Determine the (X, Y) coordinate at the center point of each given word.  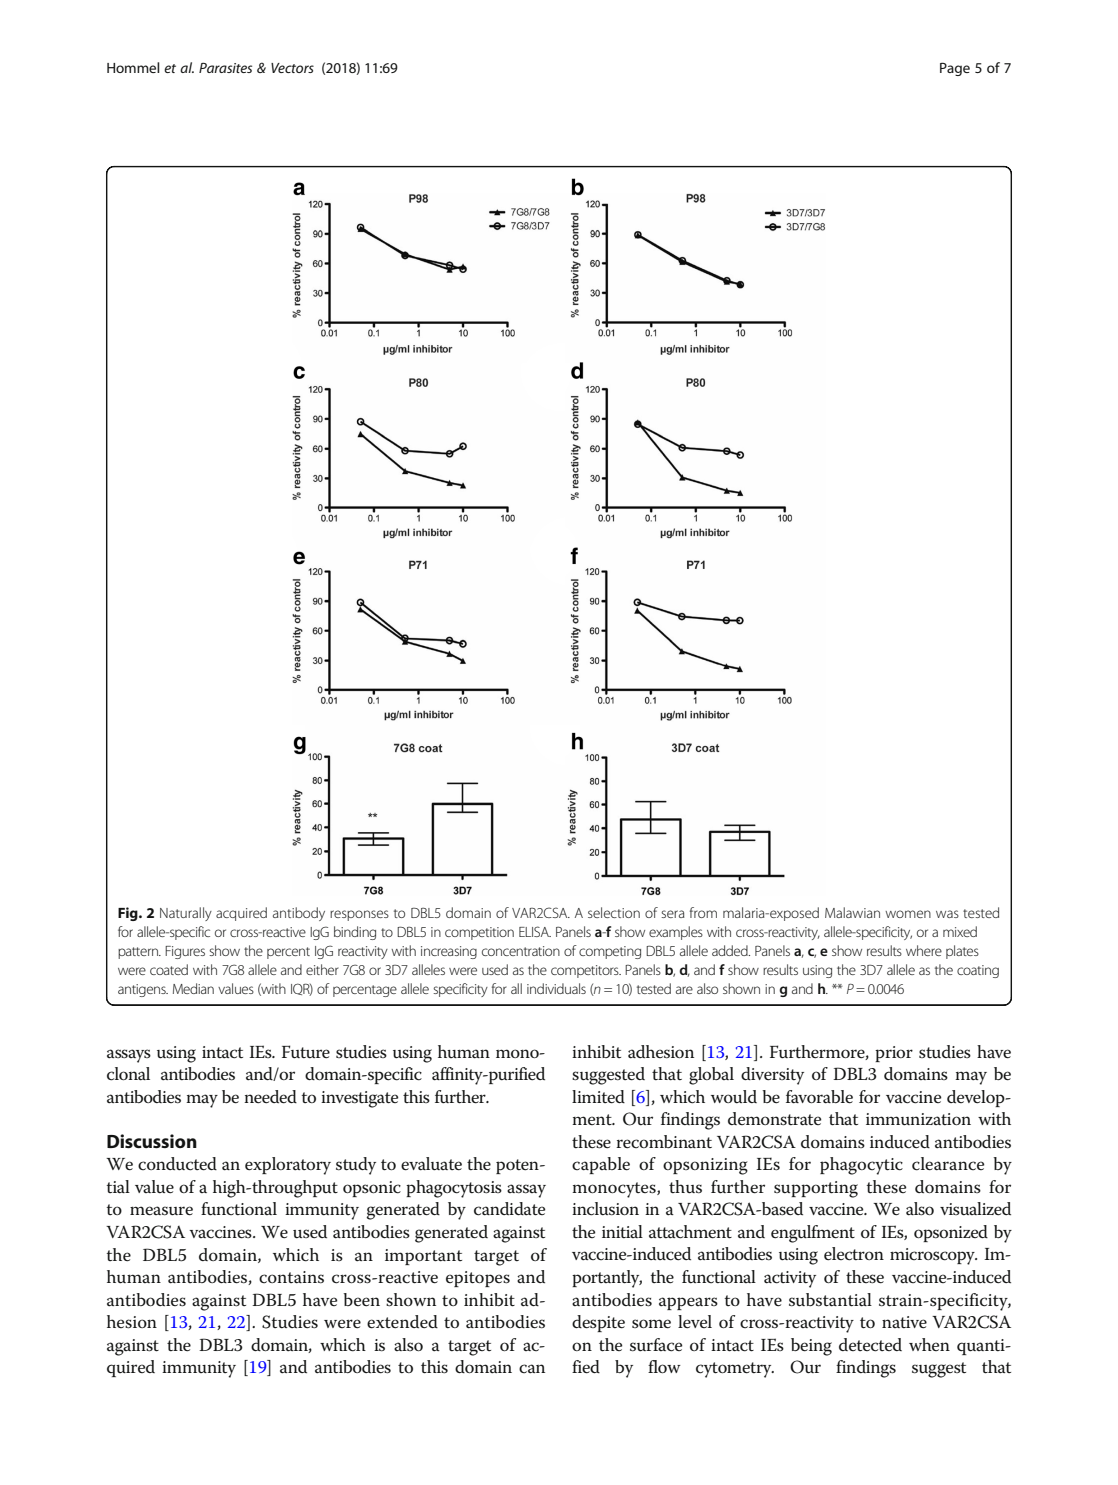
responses (359, 915)
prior (894, 1054)
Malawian (852, 912)
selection (614, 912)
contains (291, 1277)
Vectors (292, 68)
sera (673, 914)
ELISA (535, 931)
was (947, 914)
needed (270, 1097)
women (908, 914)
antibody (299, 914)
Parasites (225, 68)
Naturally (186, 914)
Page (955, 69)
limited (598, 1097)
